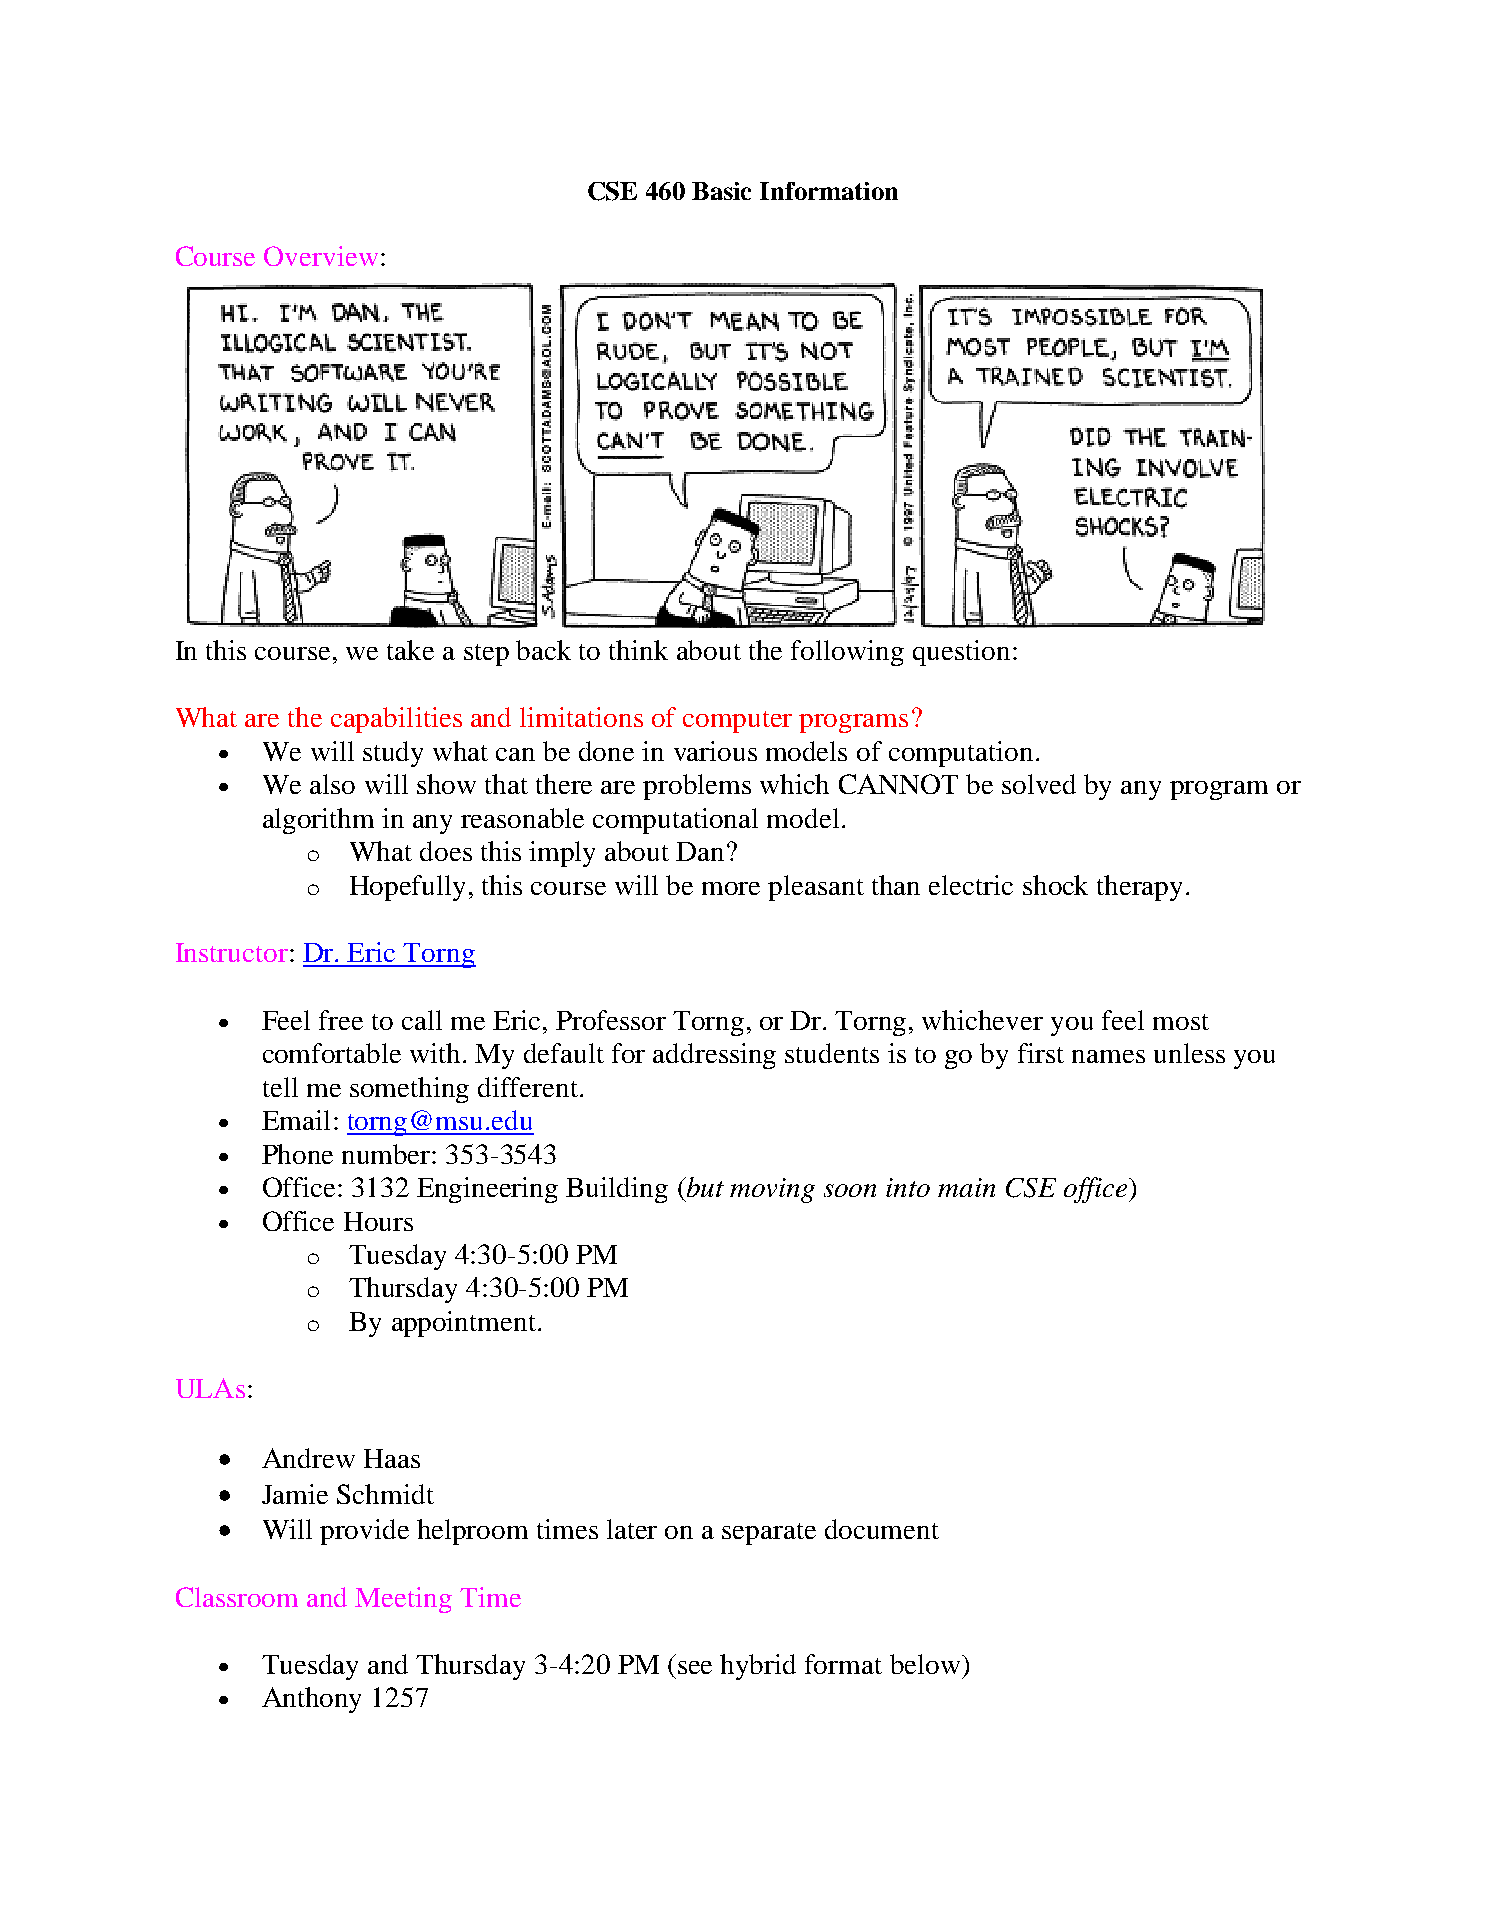 Image resolution: width=1485 pixels, height=1921 pixels. What do you see at coordinates (341, 1020) in the document?
I see `free` at bounding box center [341, 1020].
